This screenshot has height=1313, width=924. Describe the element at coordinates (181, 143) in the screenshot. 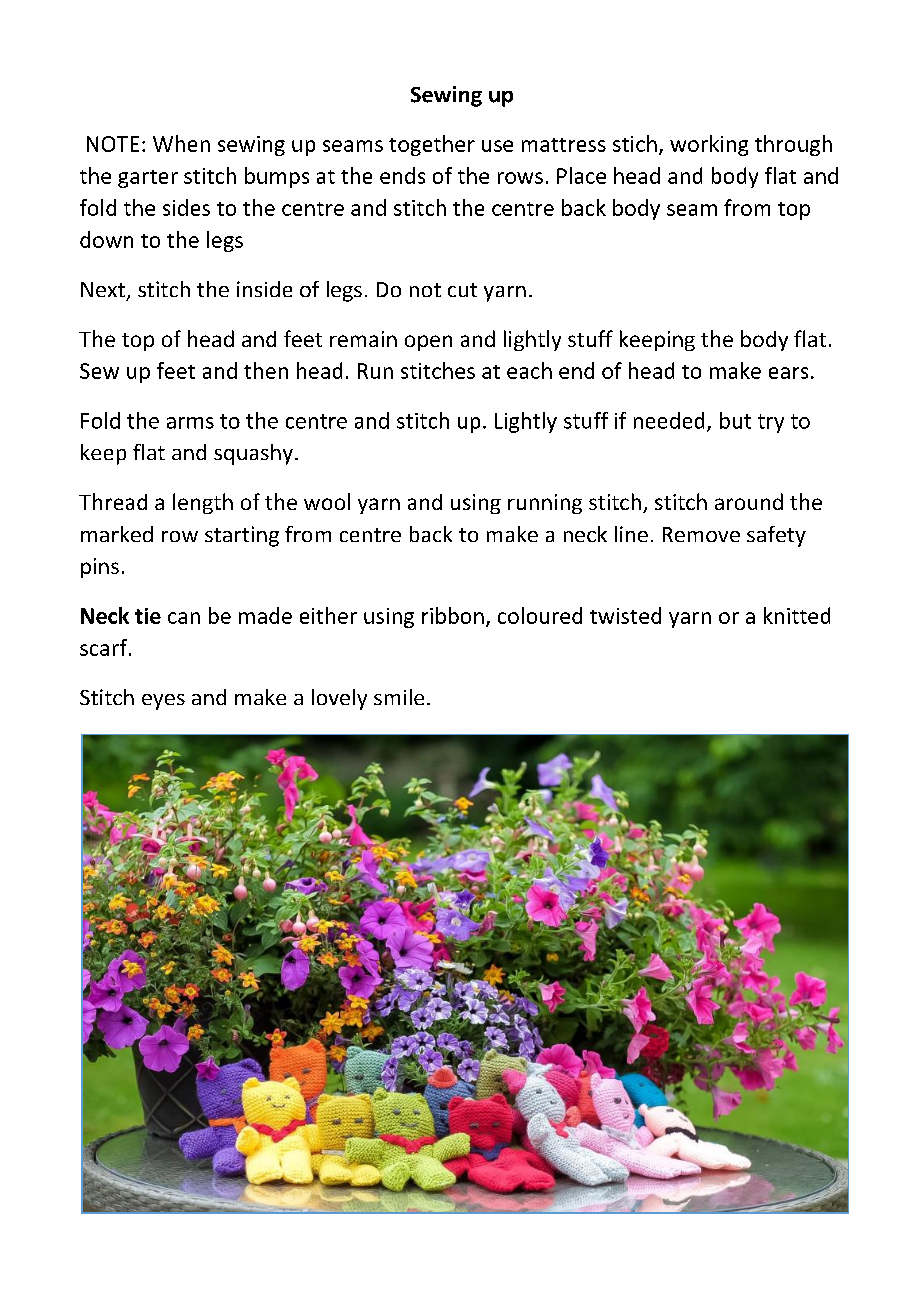

I see `When` at that location.
